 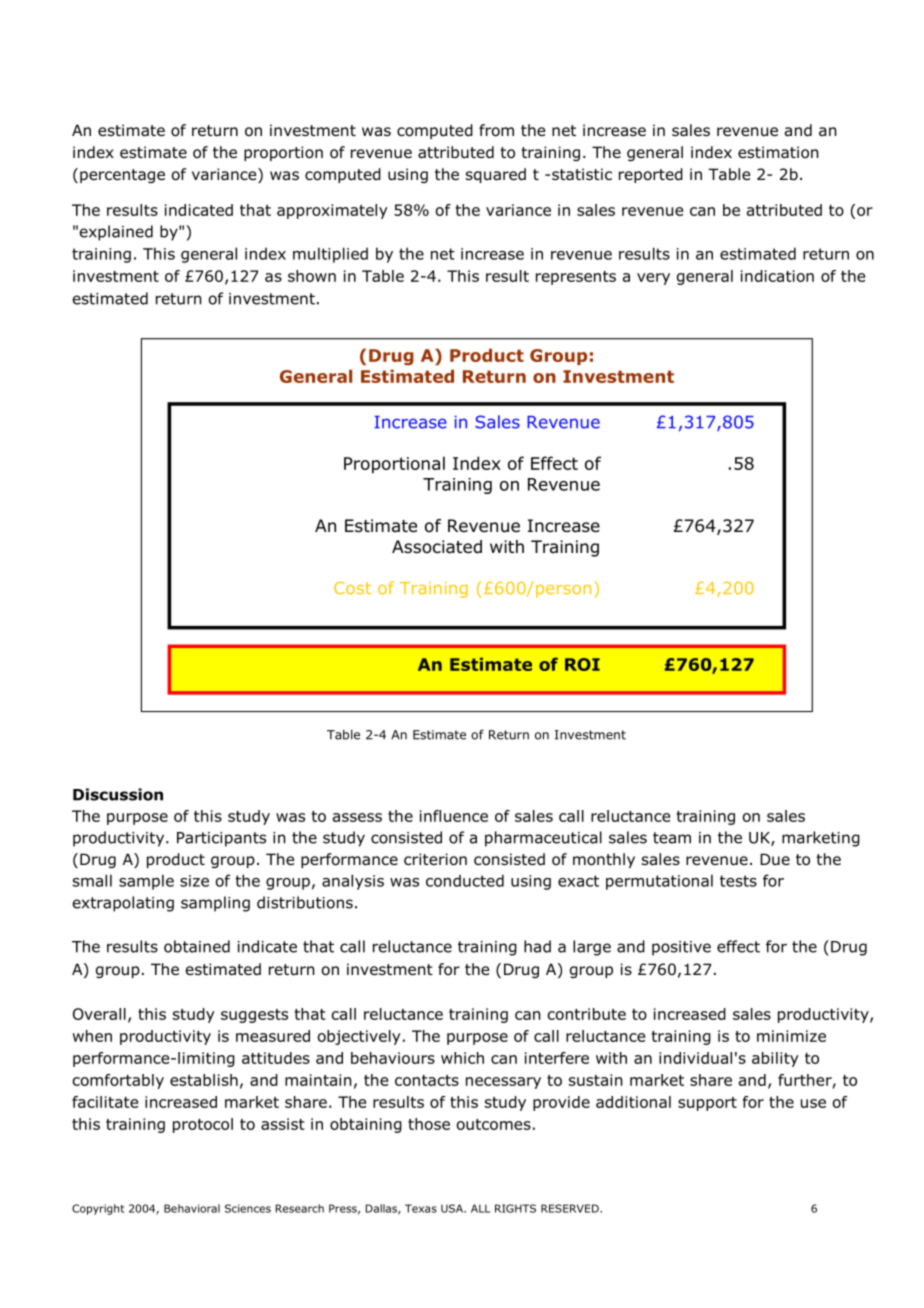 What do you see at coordinates (122, 176) in the page?
I see `percentage` at bounding box center [122, 176].
